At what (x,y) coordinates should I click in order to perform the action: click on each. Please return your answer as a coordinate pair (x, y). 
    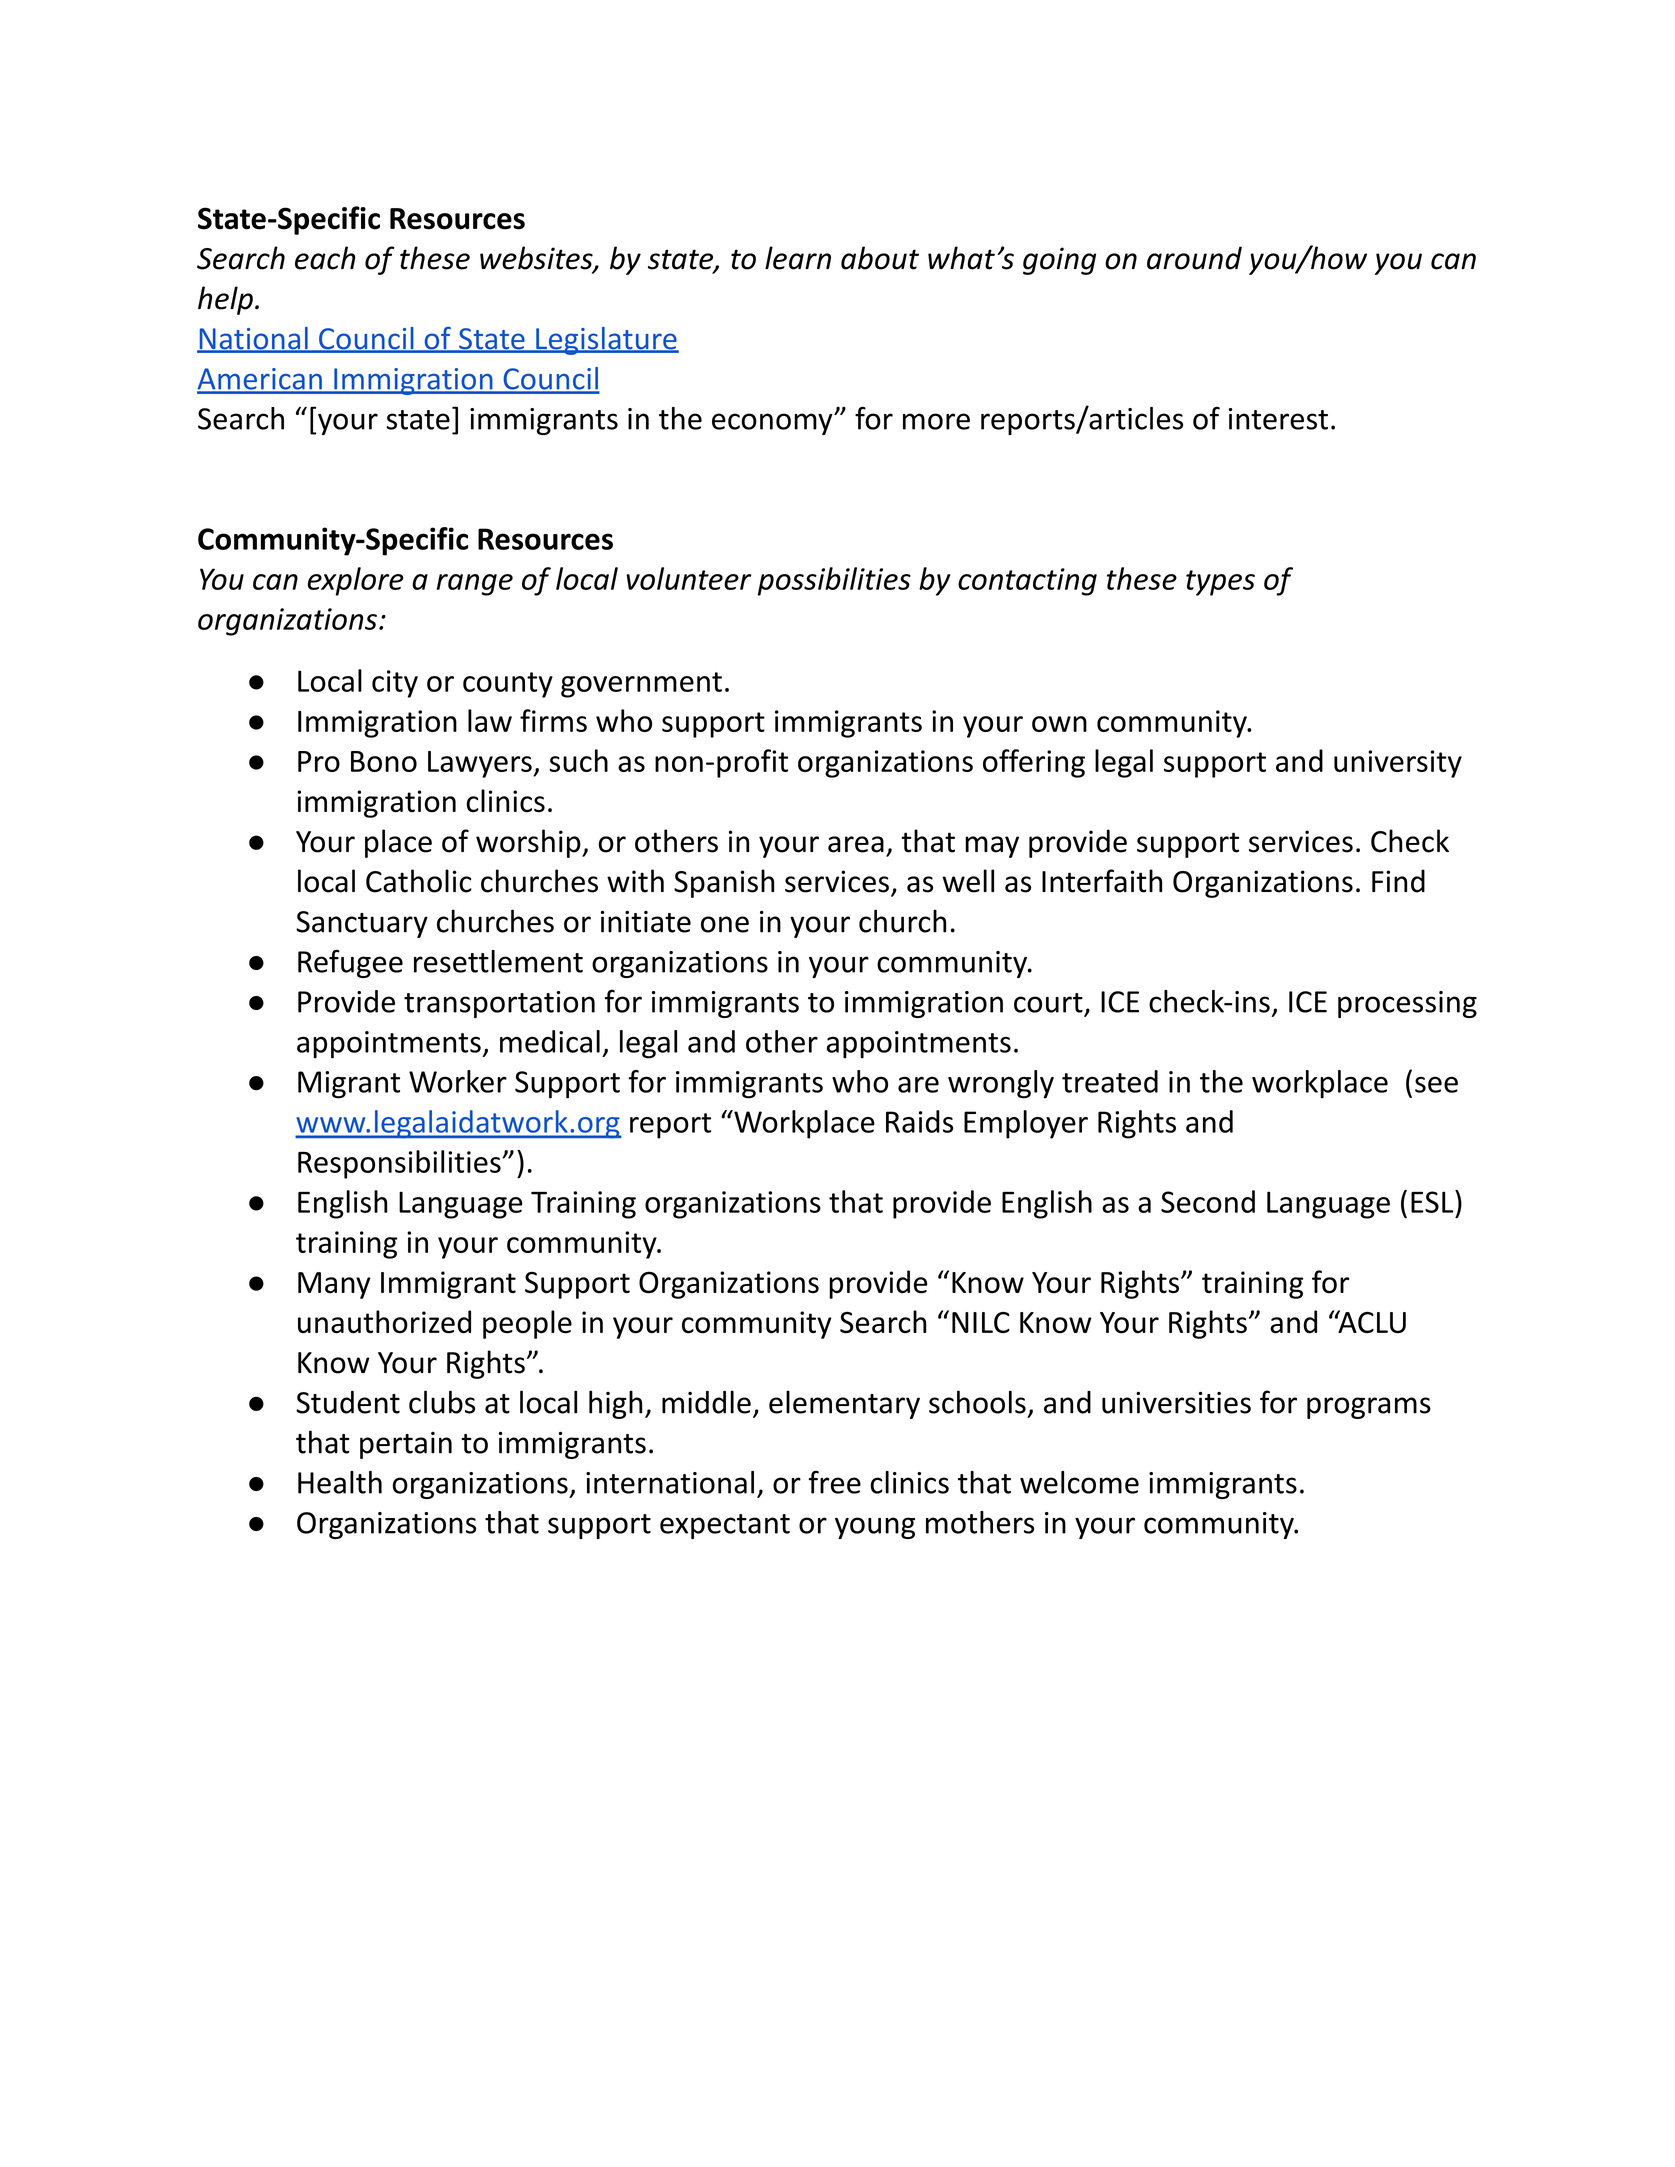
    Looking at the image, I should click on (325, 258).
